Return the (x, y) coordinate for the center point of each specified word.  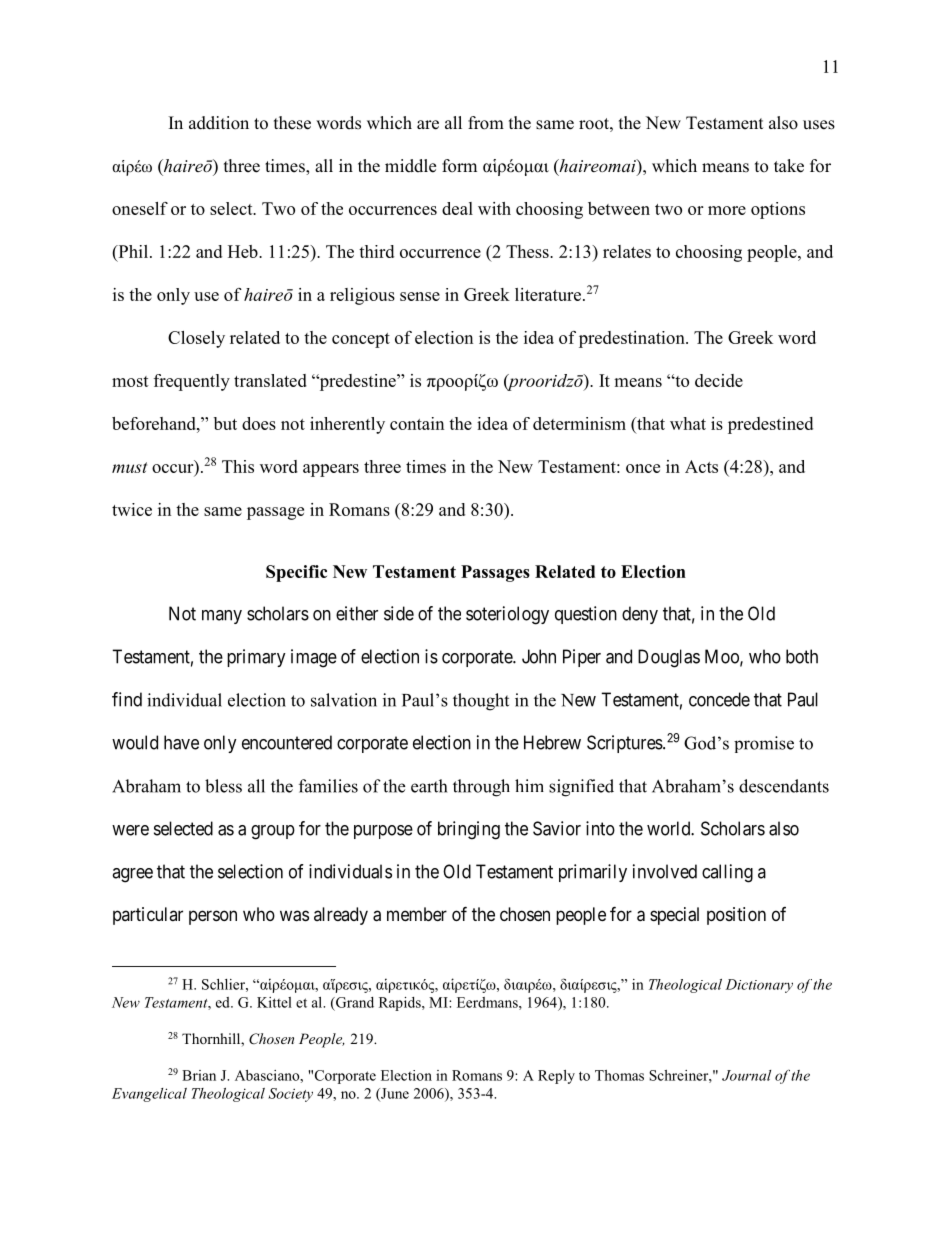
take (789, 166)
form (459, 166)
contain (417, 423)
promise (764, 744)
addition (219, 123)
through (481, 788)
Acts (701, 466)
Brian (199, 1075)
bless (223, 786)
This (238, 466)
